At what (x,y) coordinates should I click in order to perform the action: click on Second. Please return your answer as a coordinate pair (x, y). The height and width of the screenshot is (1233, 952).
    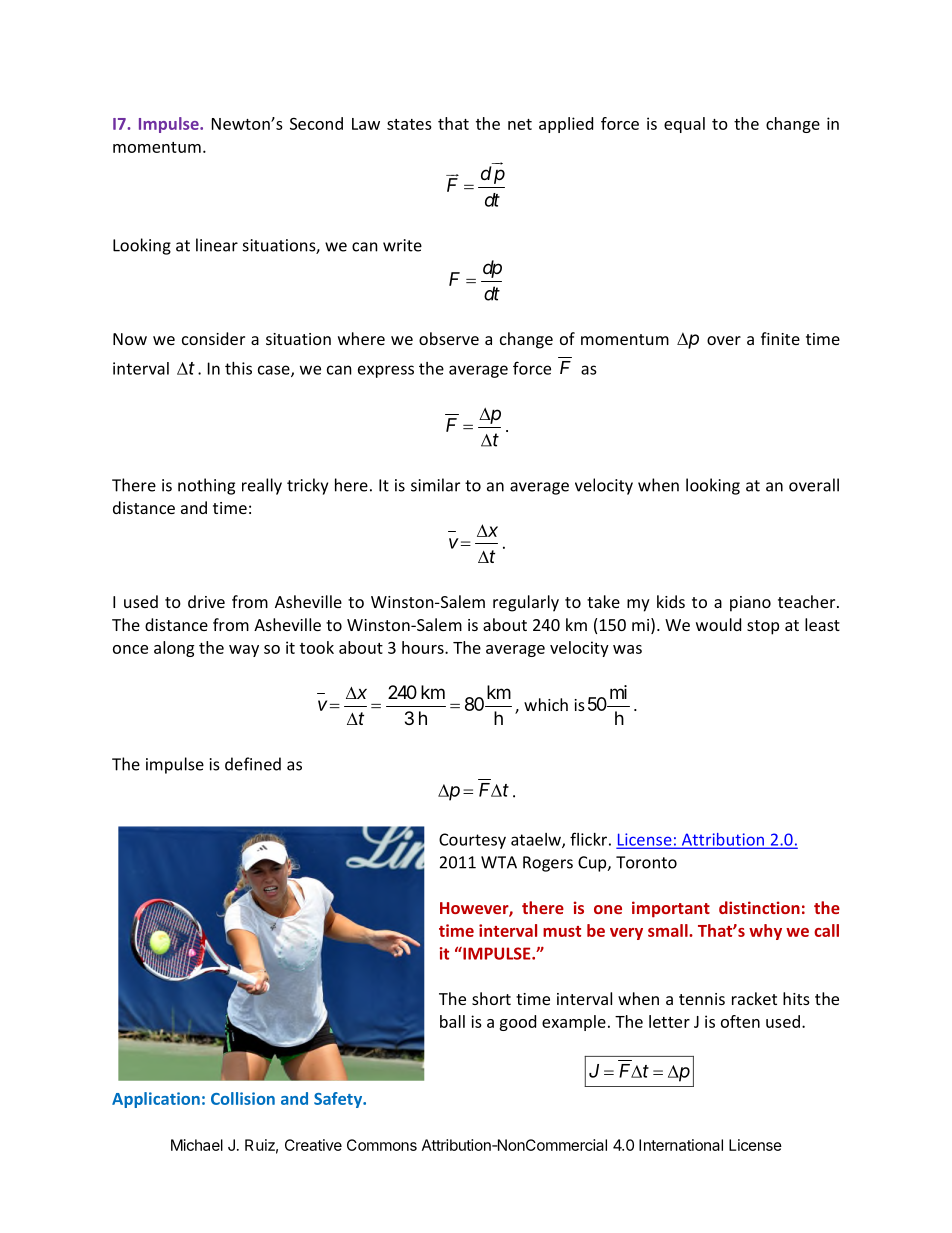
    Looking at the image, I should click on (316, 123).
